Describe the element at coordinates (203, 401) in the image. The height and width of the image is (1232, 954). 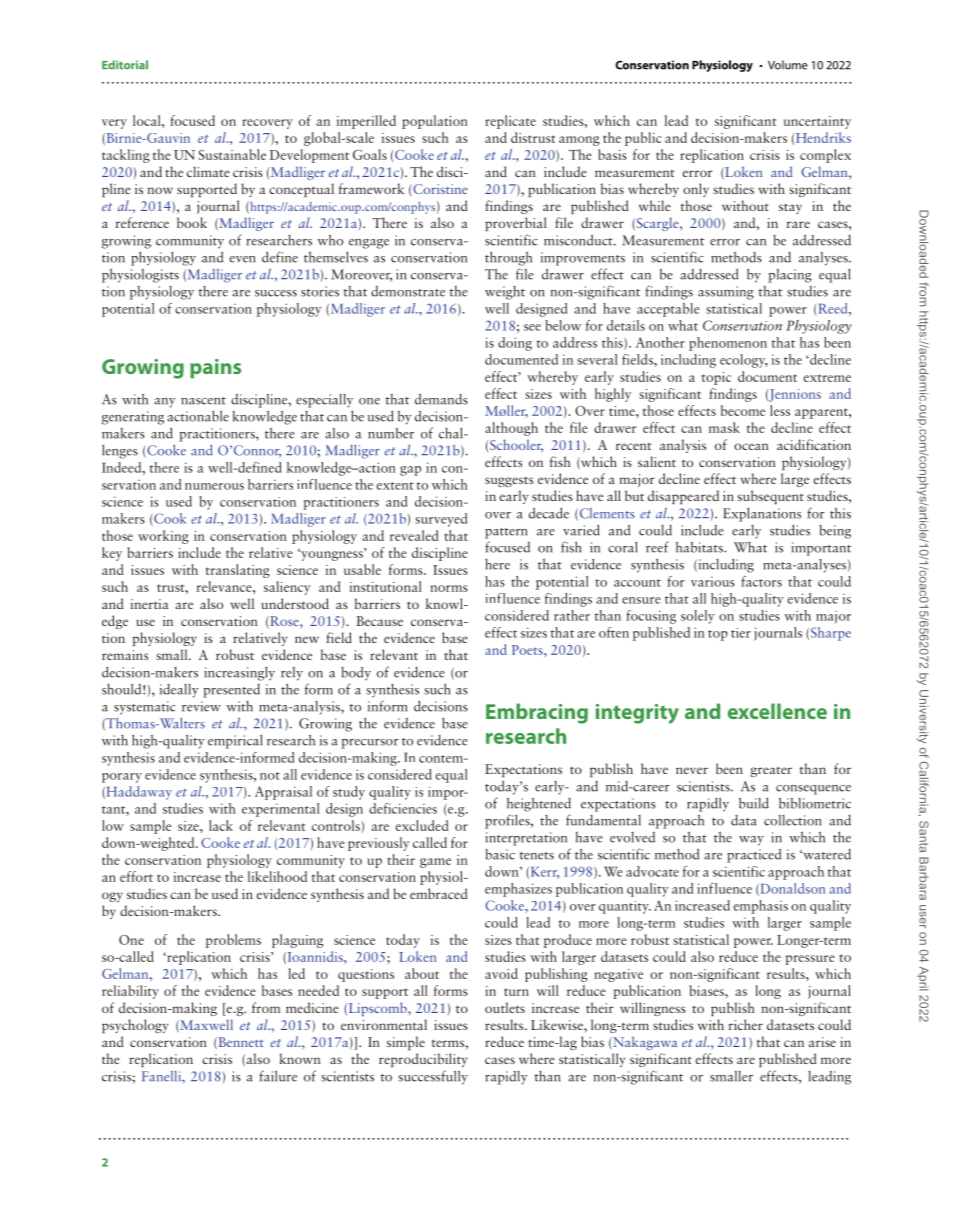
I see `nascent` at that location.
